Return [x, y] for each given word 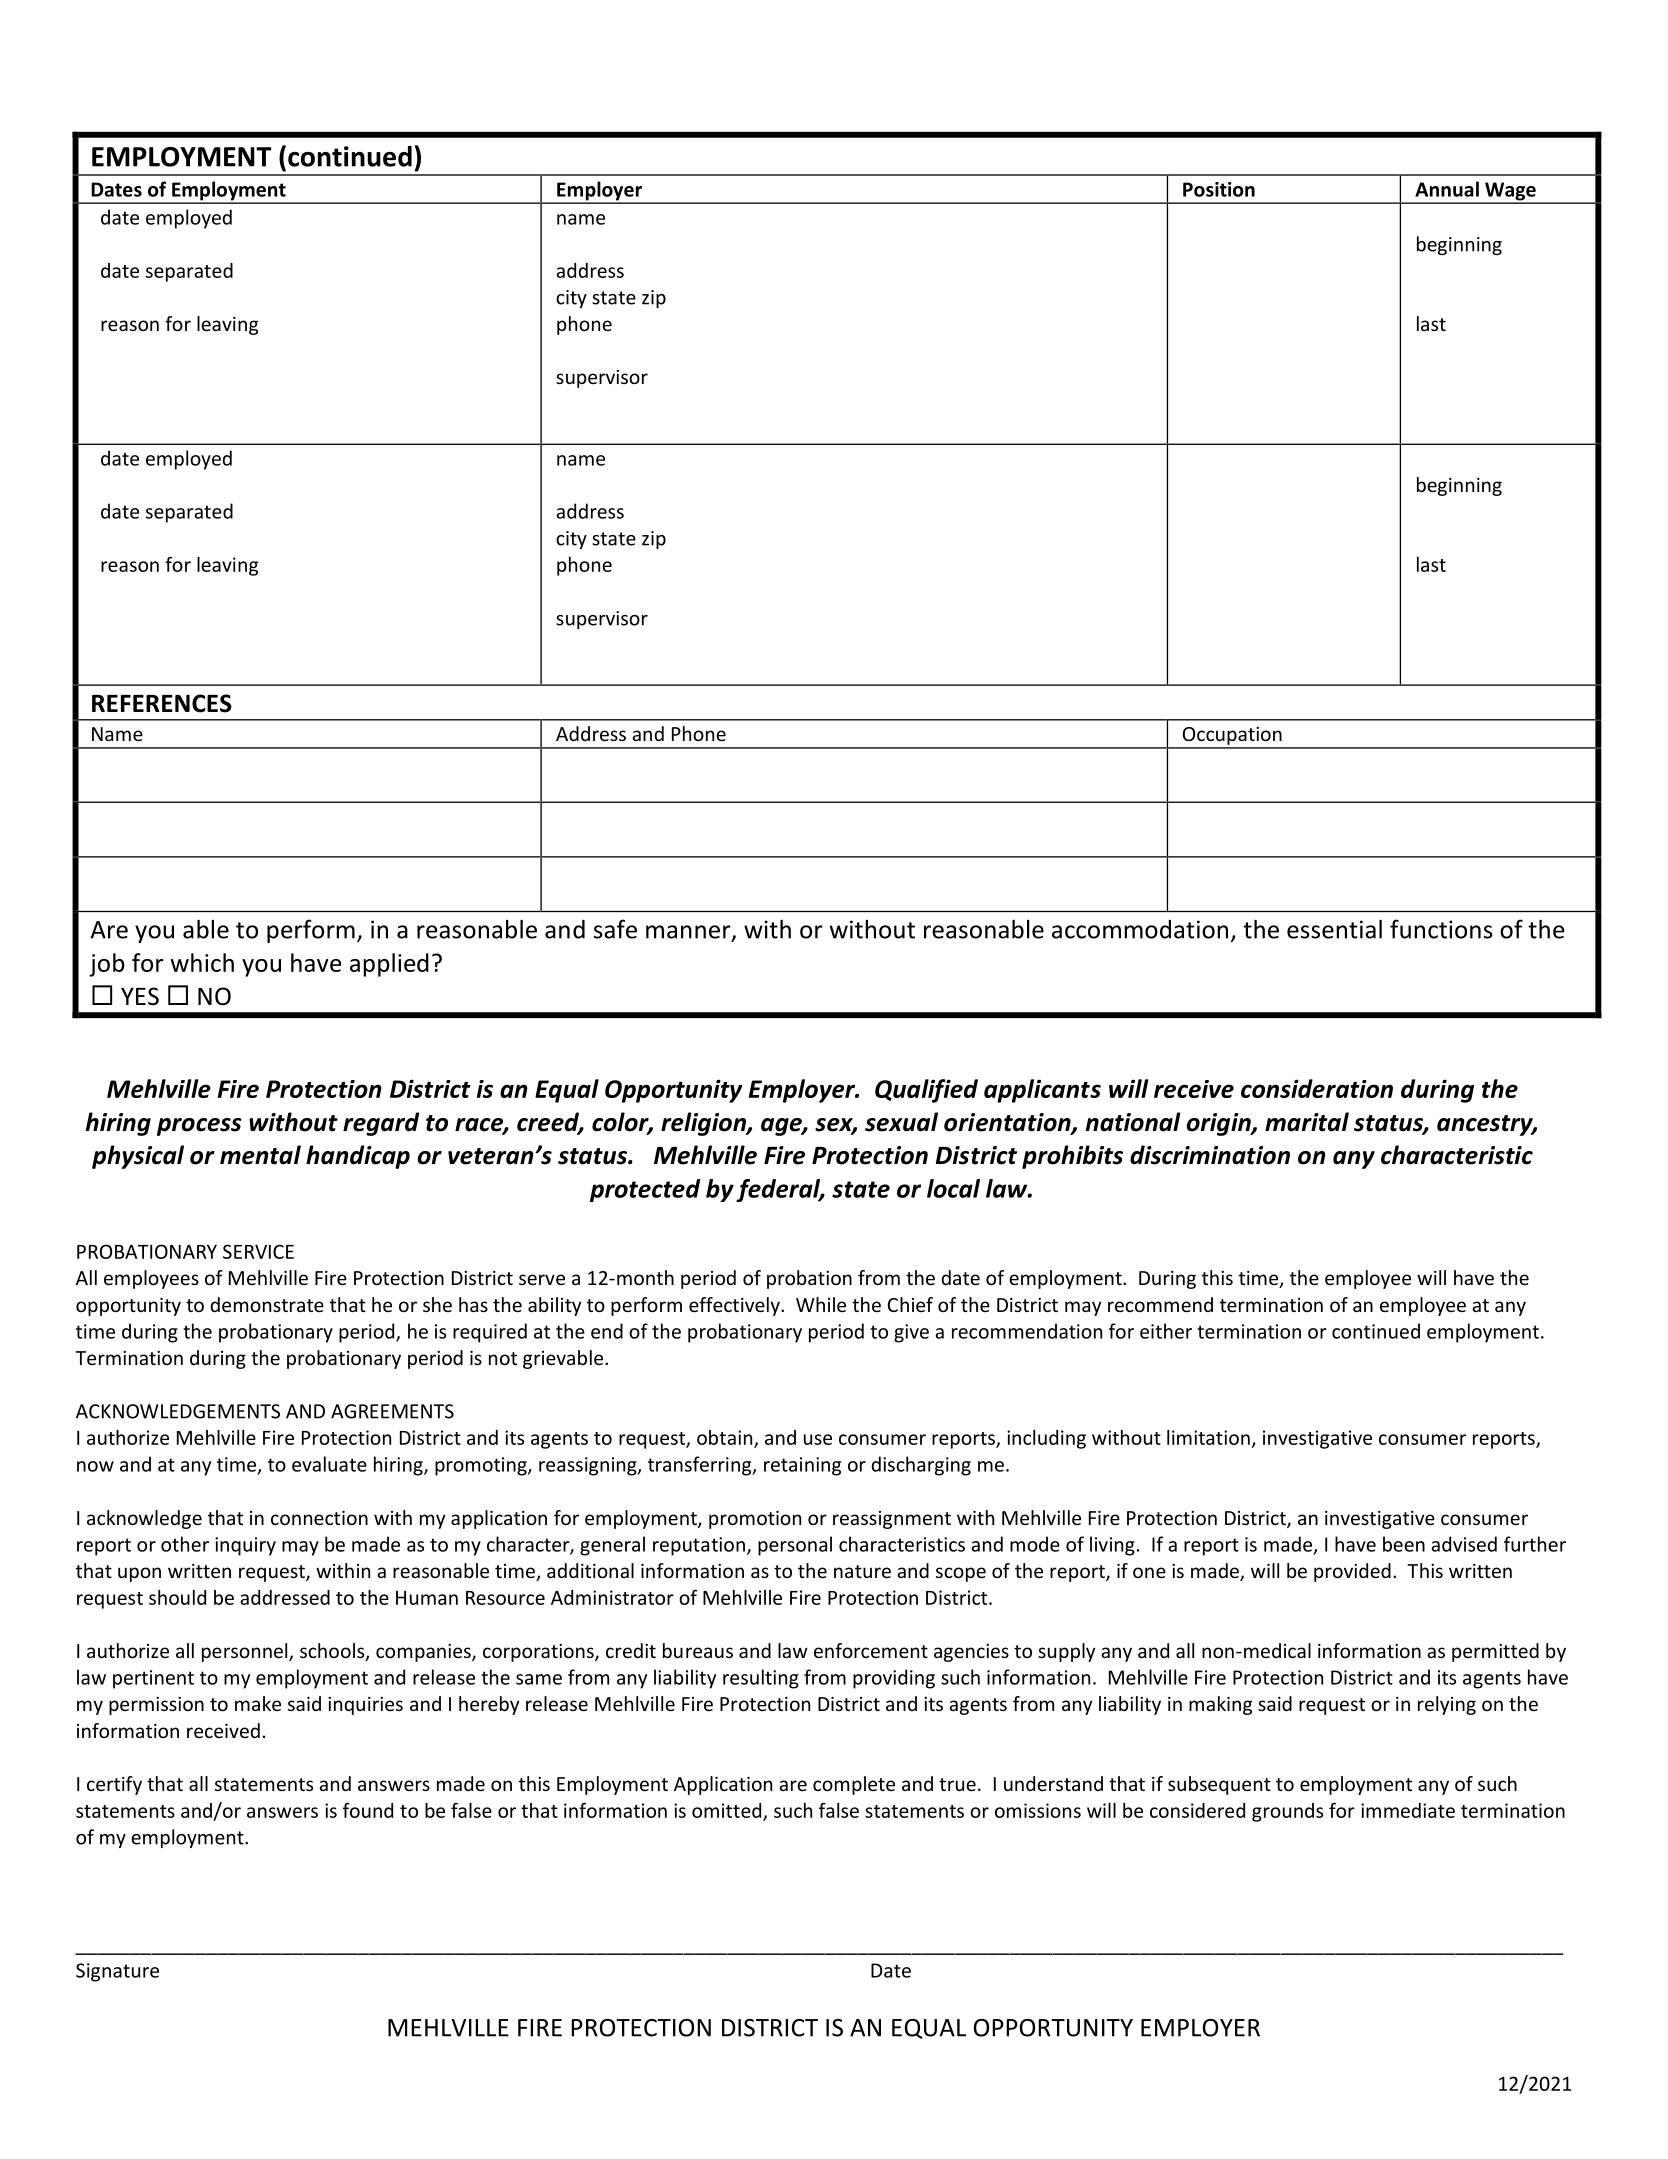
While [821, 1304]
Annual [1447, 189]
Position [1219, 189]
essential [1334, 929]
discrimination [1210, 1155]
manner [689, 933]
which [202, 962]
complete [854, 1785]
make [258, 1703]
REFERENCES [162, 703]
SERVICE [258, 1251]
